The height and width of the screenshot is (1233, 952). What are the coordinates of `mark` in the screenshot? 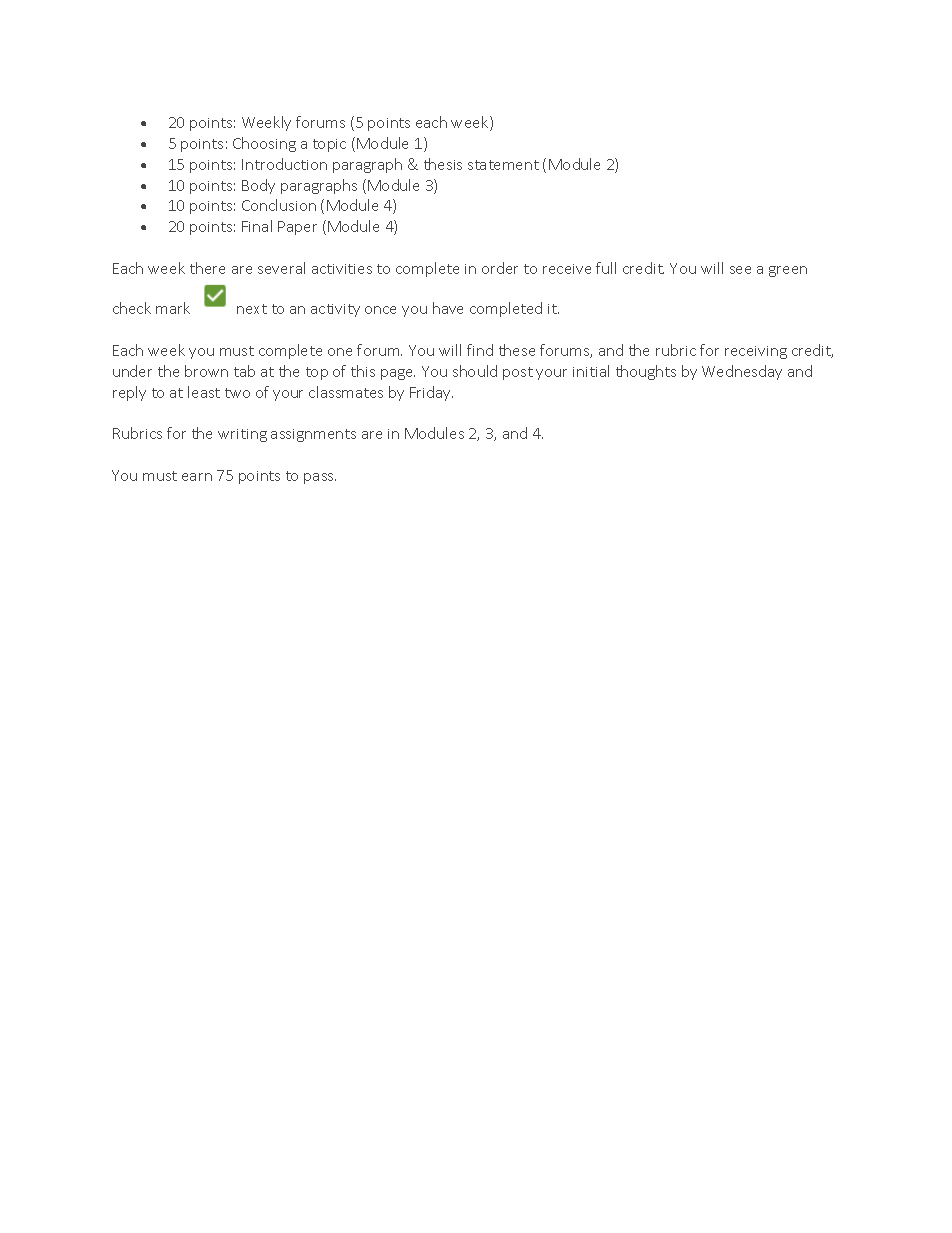 It's located at (173, 308).
